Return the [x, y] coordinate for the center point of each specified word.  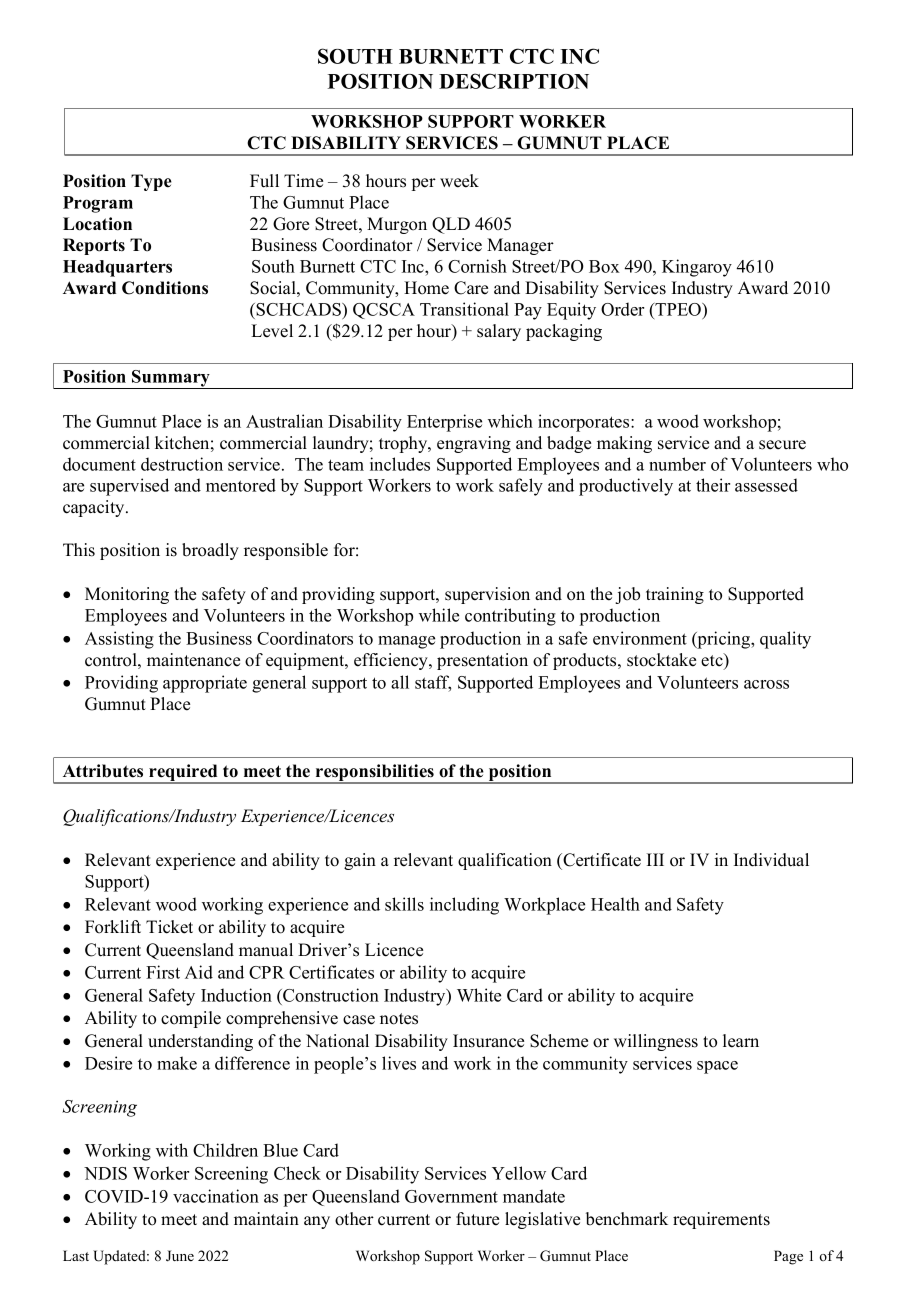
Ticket [169, 927]
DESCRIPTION [514, 81]
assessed [766, 485]
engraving [474, 444]
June [180, 1256]
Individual [771, 860]
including [464, 906]
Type [151, 182]
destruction [182, 464]
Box [604, 266]
